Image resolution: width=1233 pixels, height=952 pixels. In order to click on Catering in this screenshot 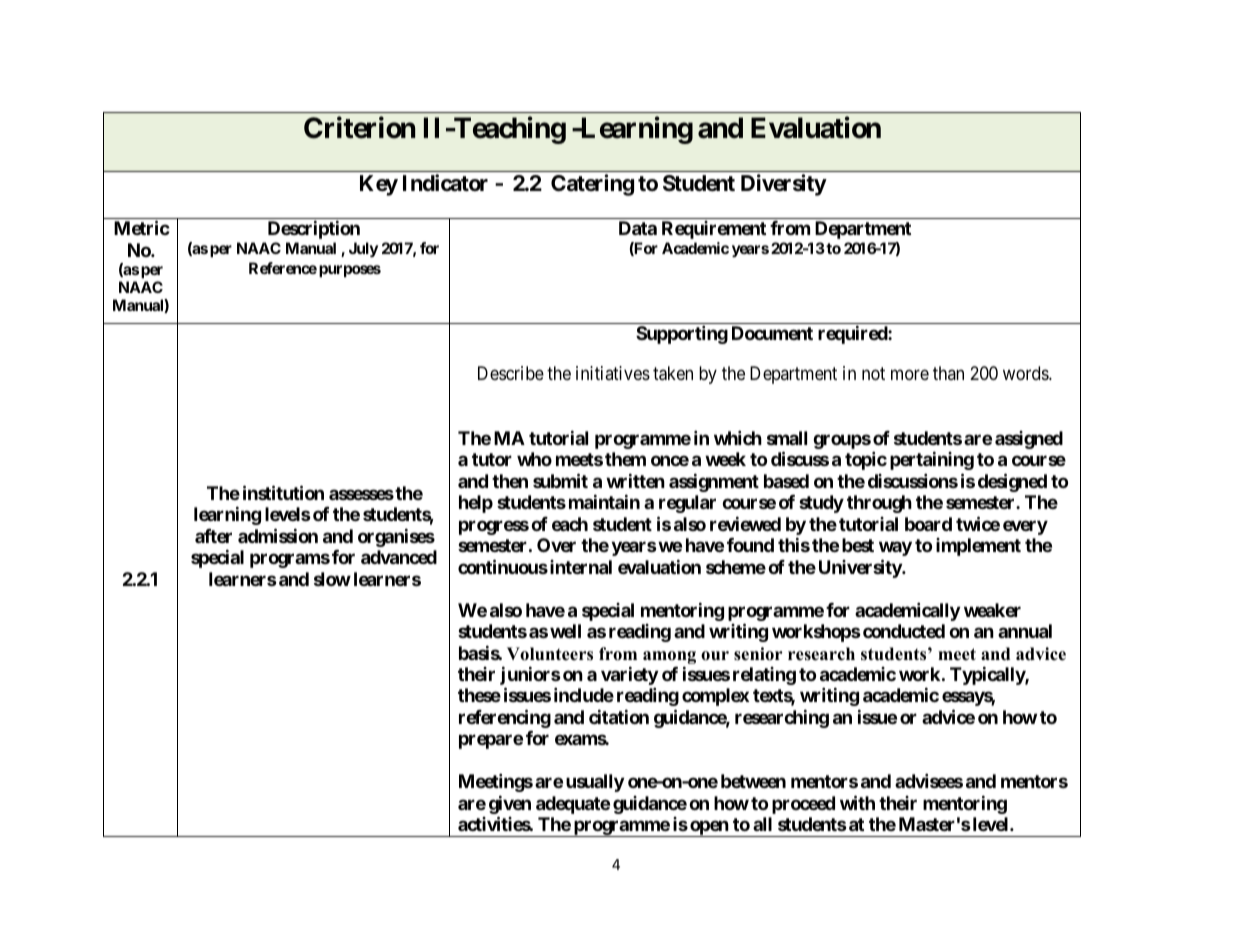, I will do `click(592, 185)`.
